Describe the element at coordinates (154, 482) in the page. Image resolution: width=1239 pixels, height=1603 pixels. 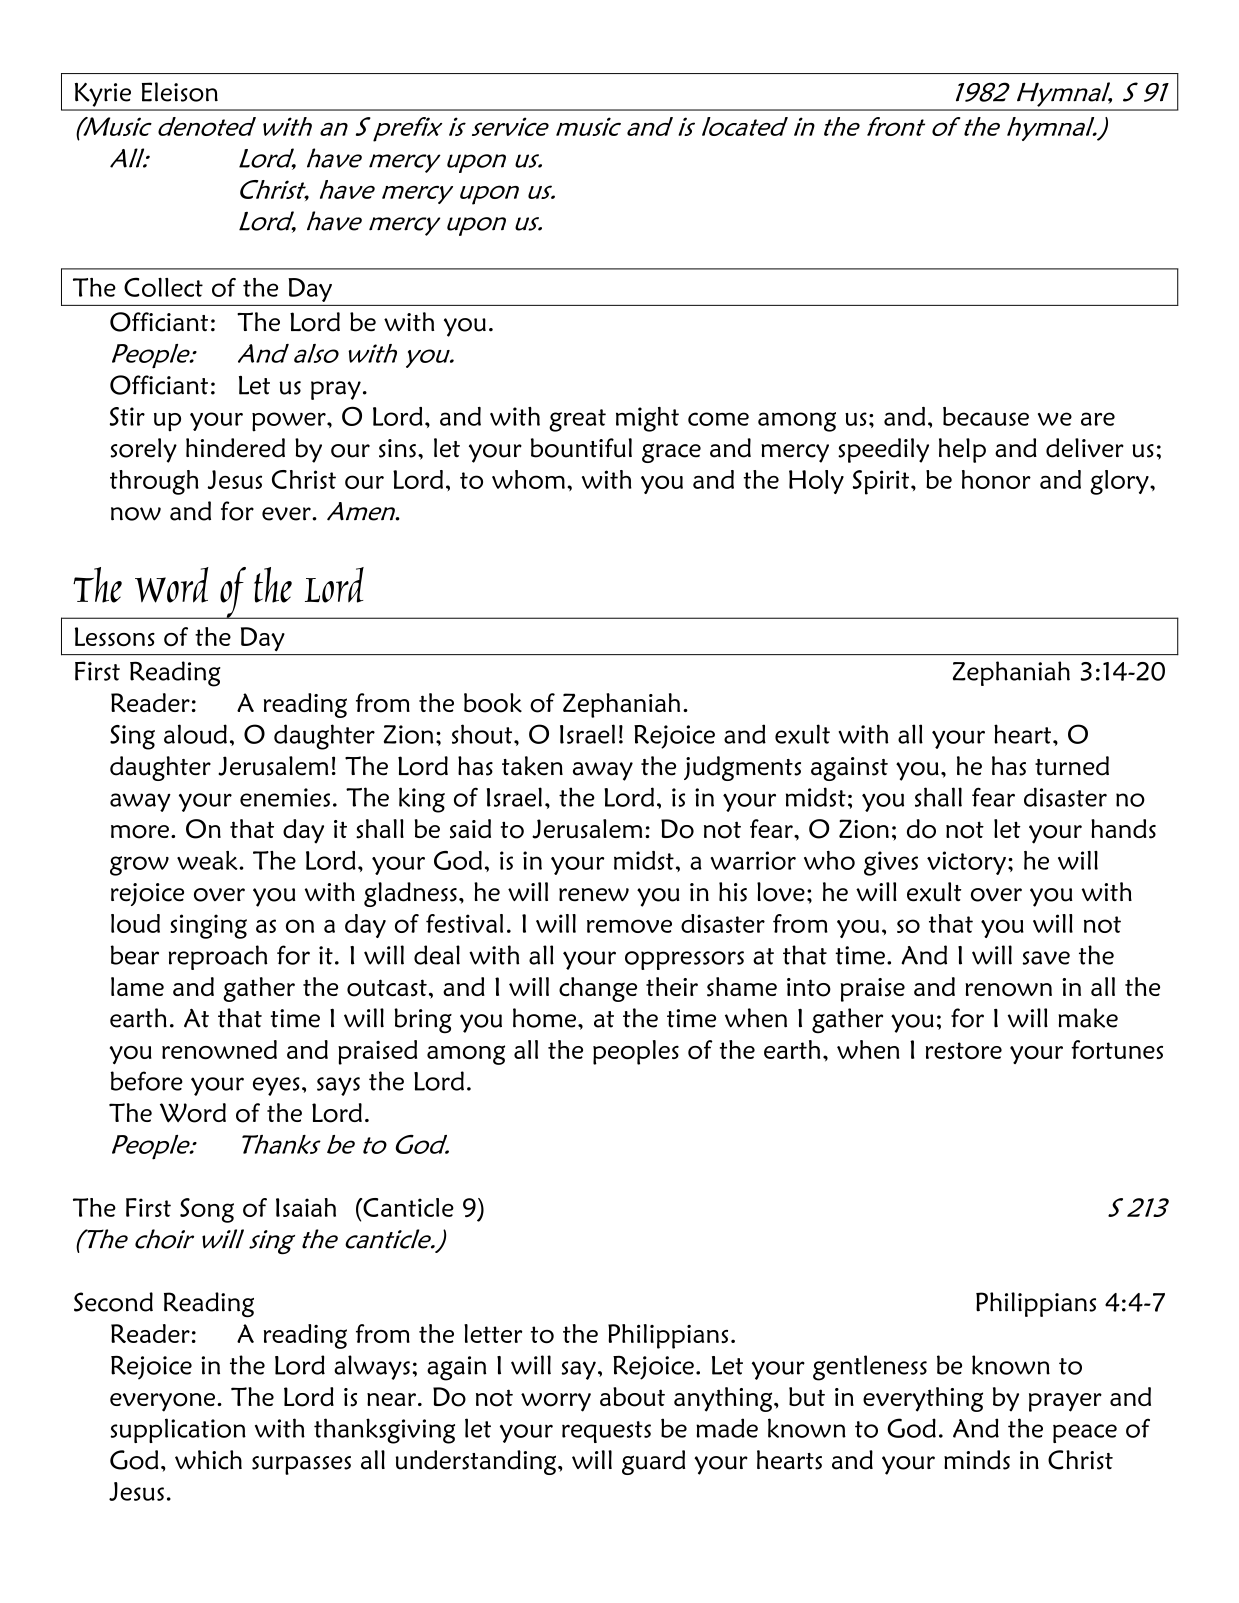
I see `through` at that location.
